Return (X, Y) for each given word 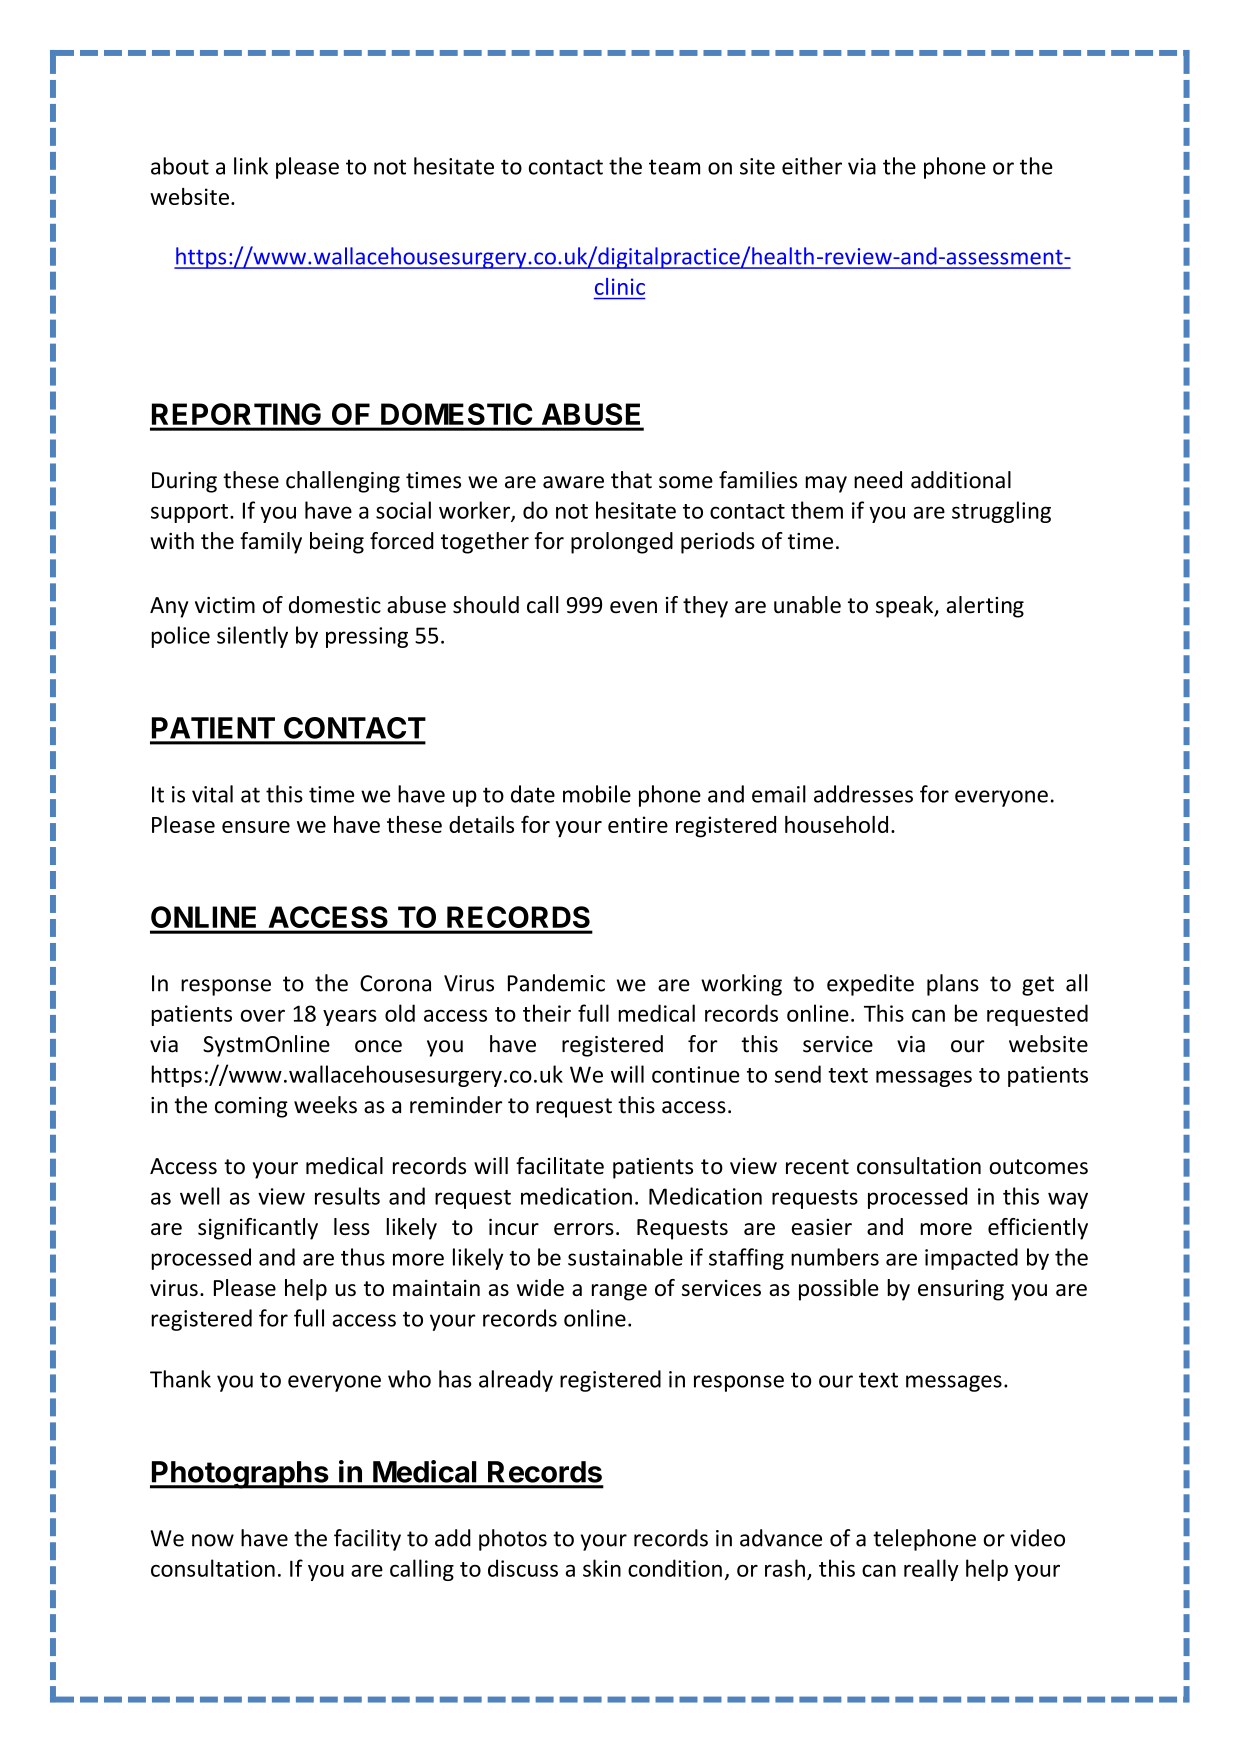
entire (638, 824)
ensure (256, 827)
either (812, 166)
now (213, 1540)
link (251, 166)
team (674, 167)
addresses (863, 794)
